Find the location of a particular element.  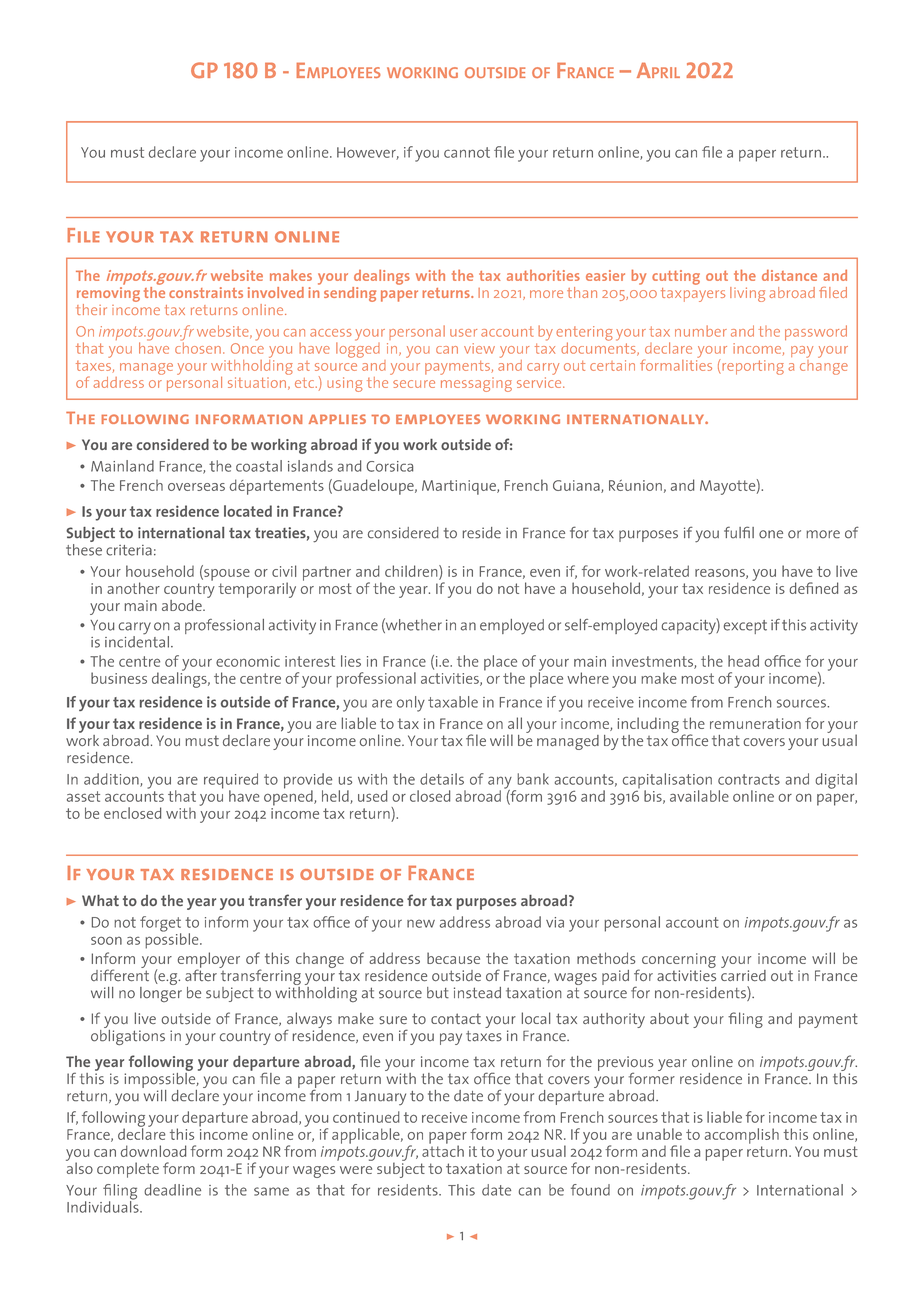

because is located at coordinates (453, 958).
